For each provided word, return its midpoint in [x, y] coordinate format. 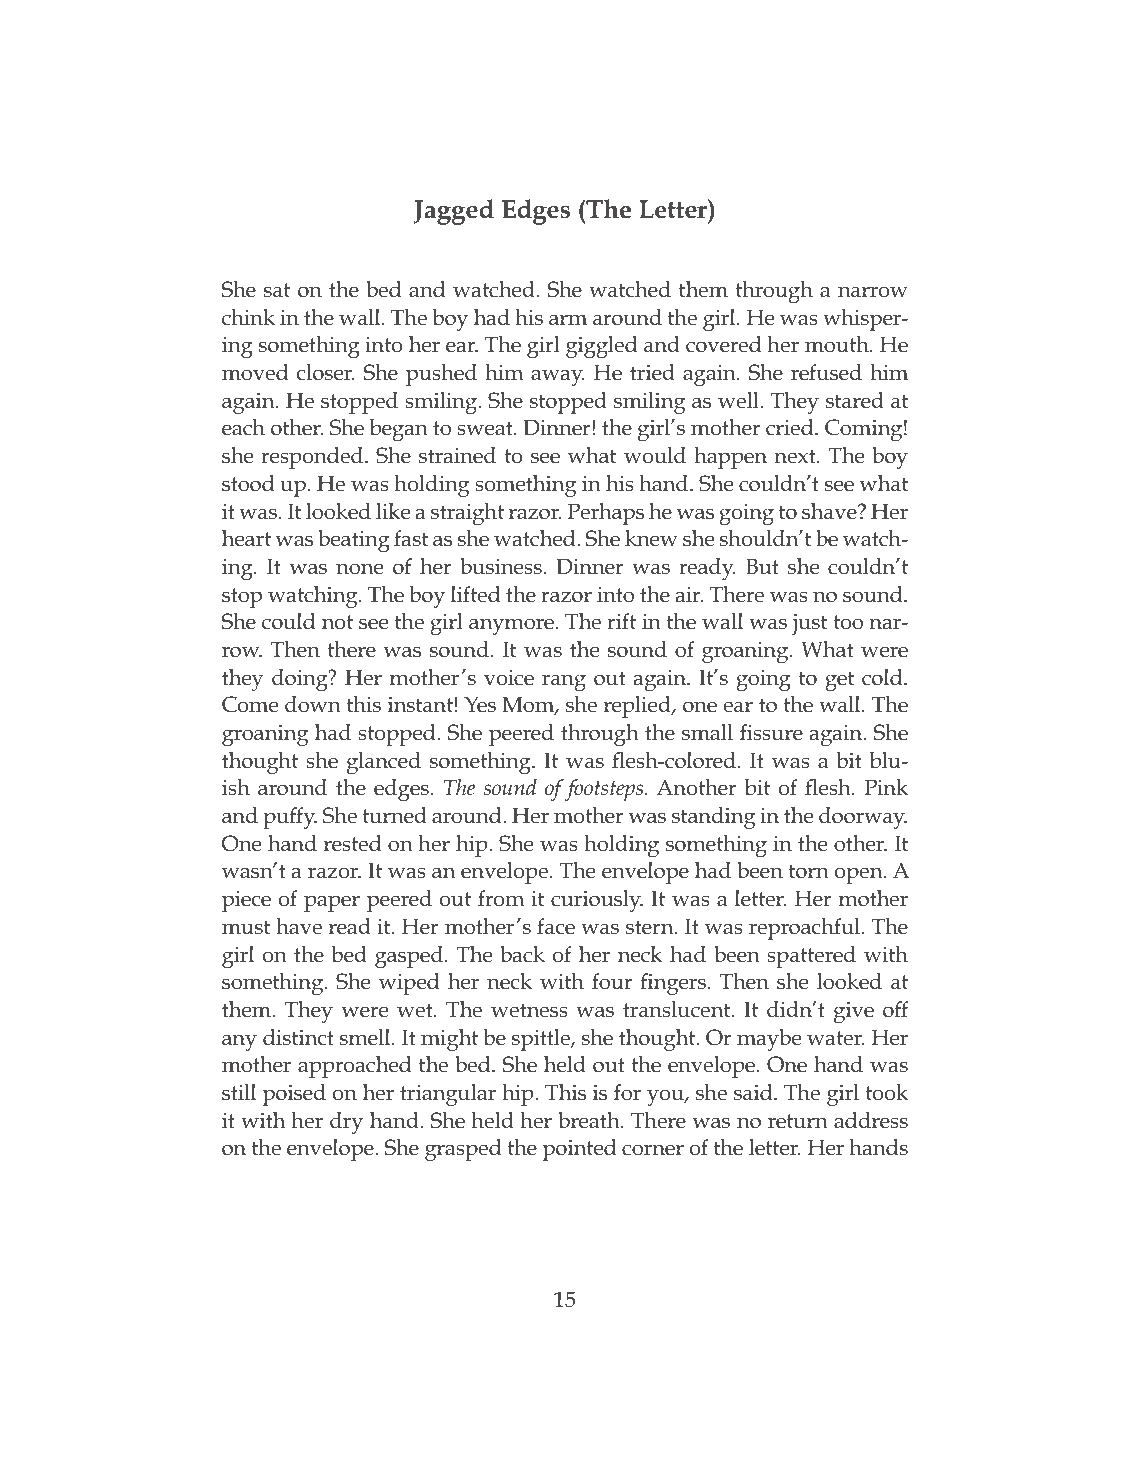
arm [568, 320]
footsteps [605, 790]
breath [590, 1120]
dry [346, 1123]
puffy [290, 818]
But [762, 566]
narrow [873, 292]
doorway [863, 818]
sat [277, 290]
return [798, 1121]
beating [354, 541]
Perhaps [605, 514]
